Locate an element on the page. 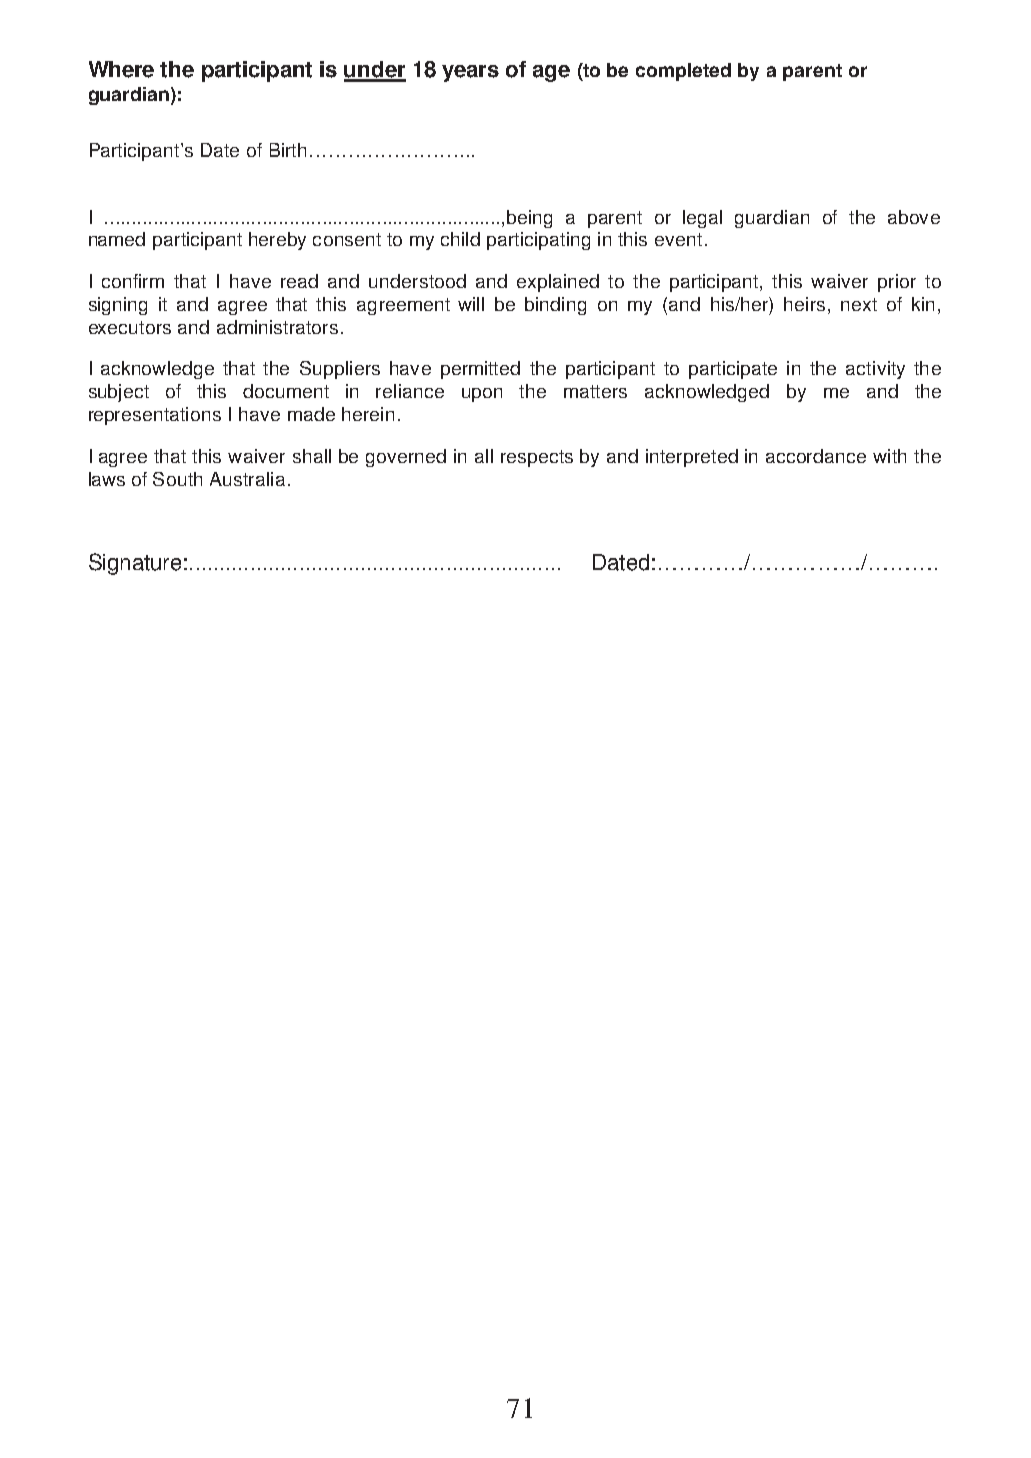 Image resolution: width=1031 pixels, height=1458 pixels. above is located at coordinates (914, 217).
